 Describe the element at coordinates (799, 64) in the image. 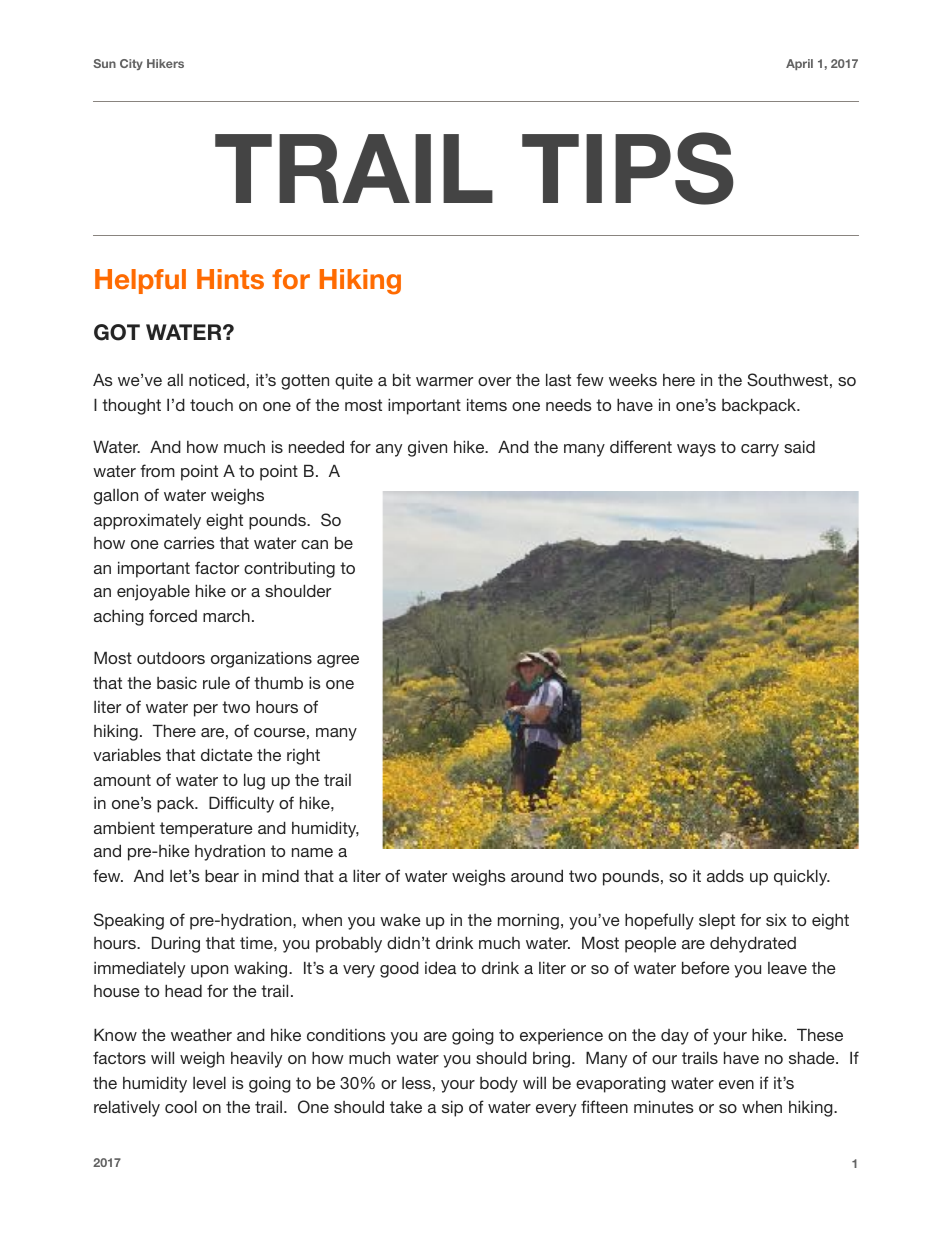

I see `April` at that location.
